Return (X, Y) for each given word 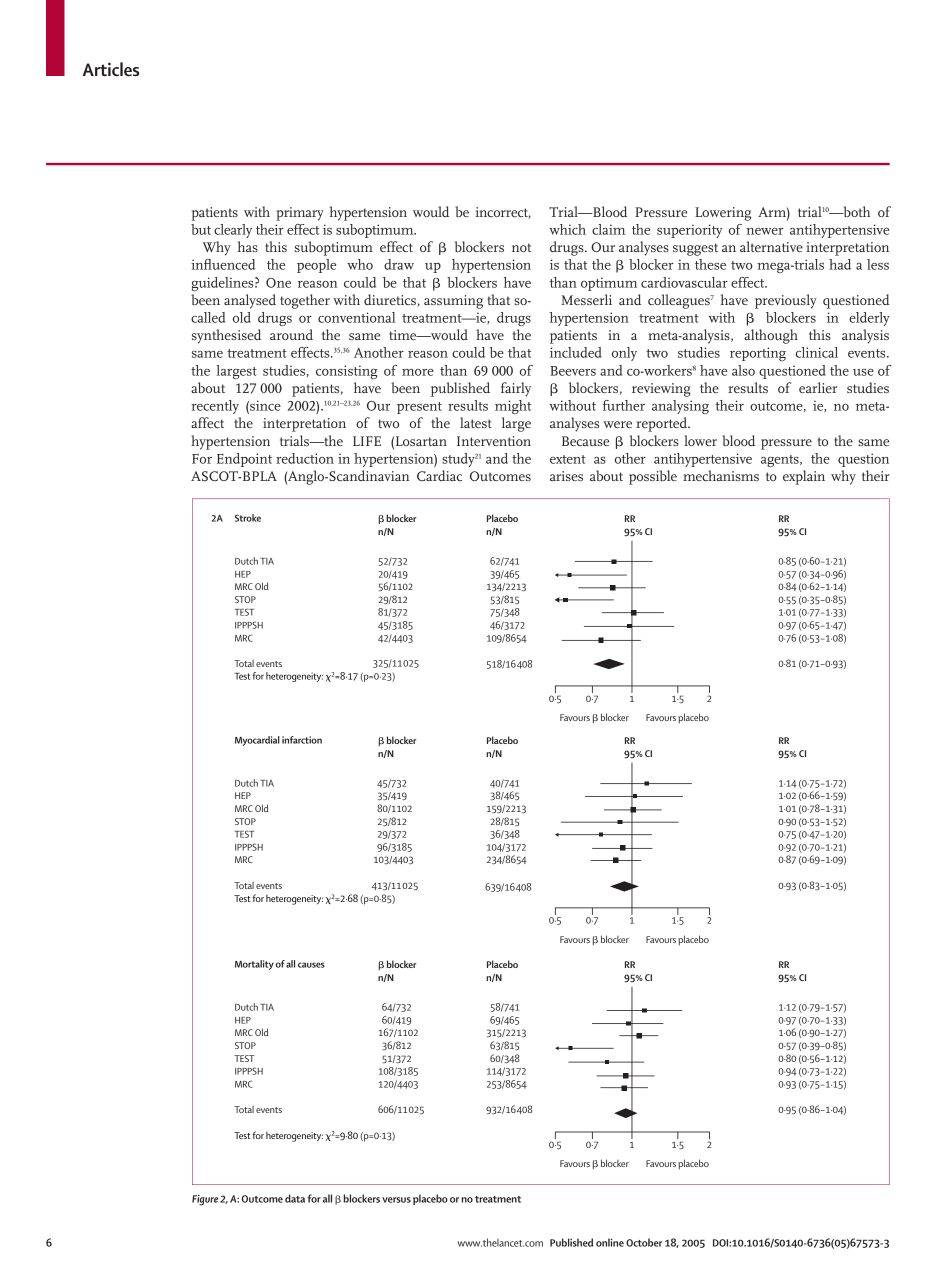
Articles (111, 69)
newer (765, 231)
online (610, 1242)
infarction (302, 740)
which (567, 229)
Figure (205, 1200)
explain (804, 477)
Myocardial (257, 741)
